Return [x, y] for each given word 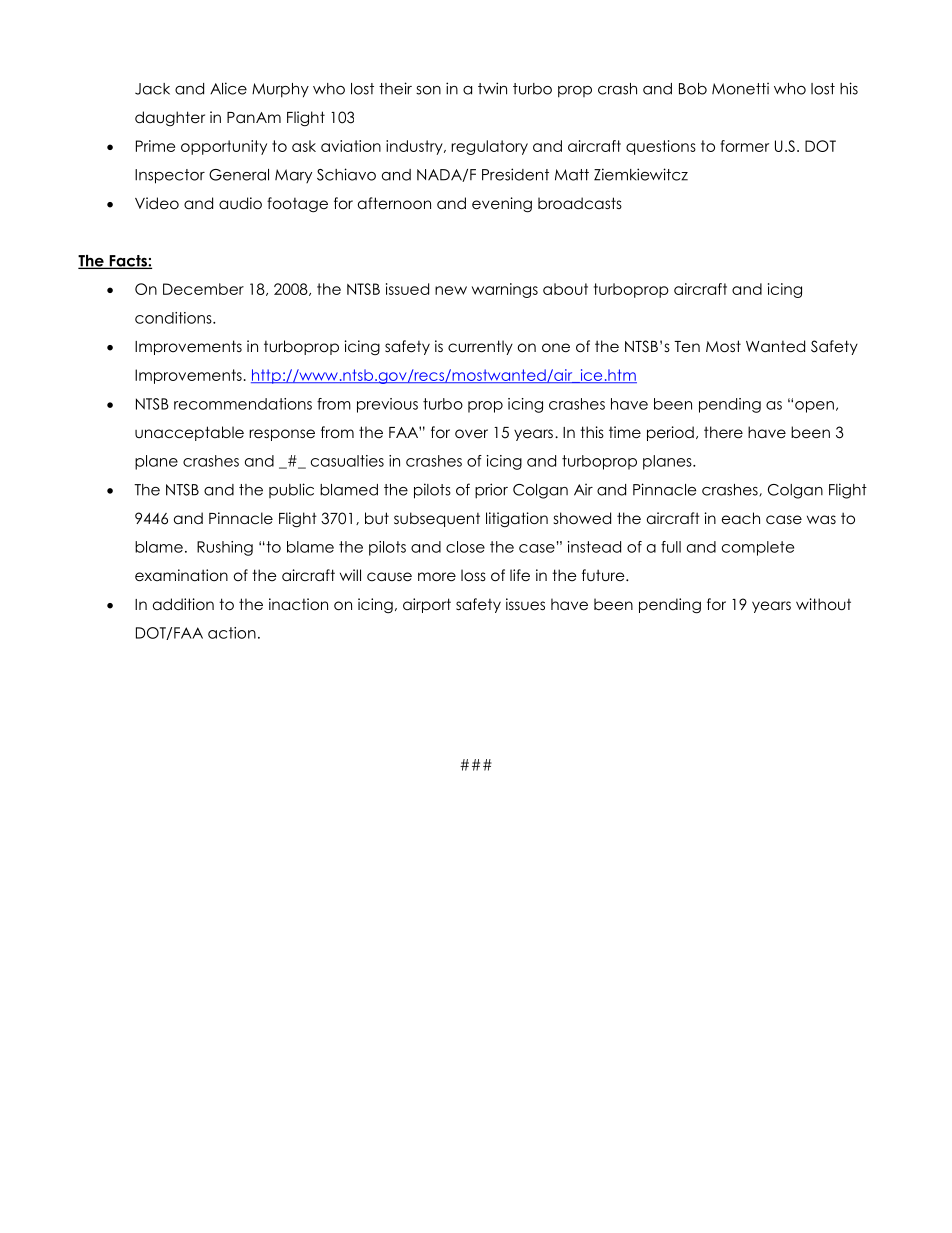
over [471, 434]
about [565, 289]
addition [183, 604]
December [203, 289]
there [723, 432]
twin [492, 88]
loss [473, 575]
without [823, 604]
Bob [693, 89]
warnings [505, 290]
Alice [228, 88]
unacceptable [189, 433]
